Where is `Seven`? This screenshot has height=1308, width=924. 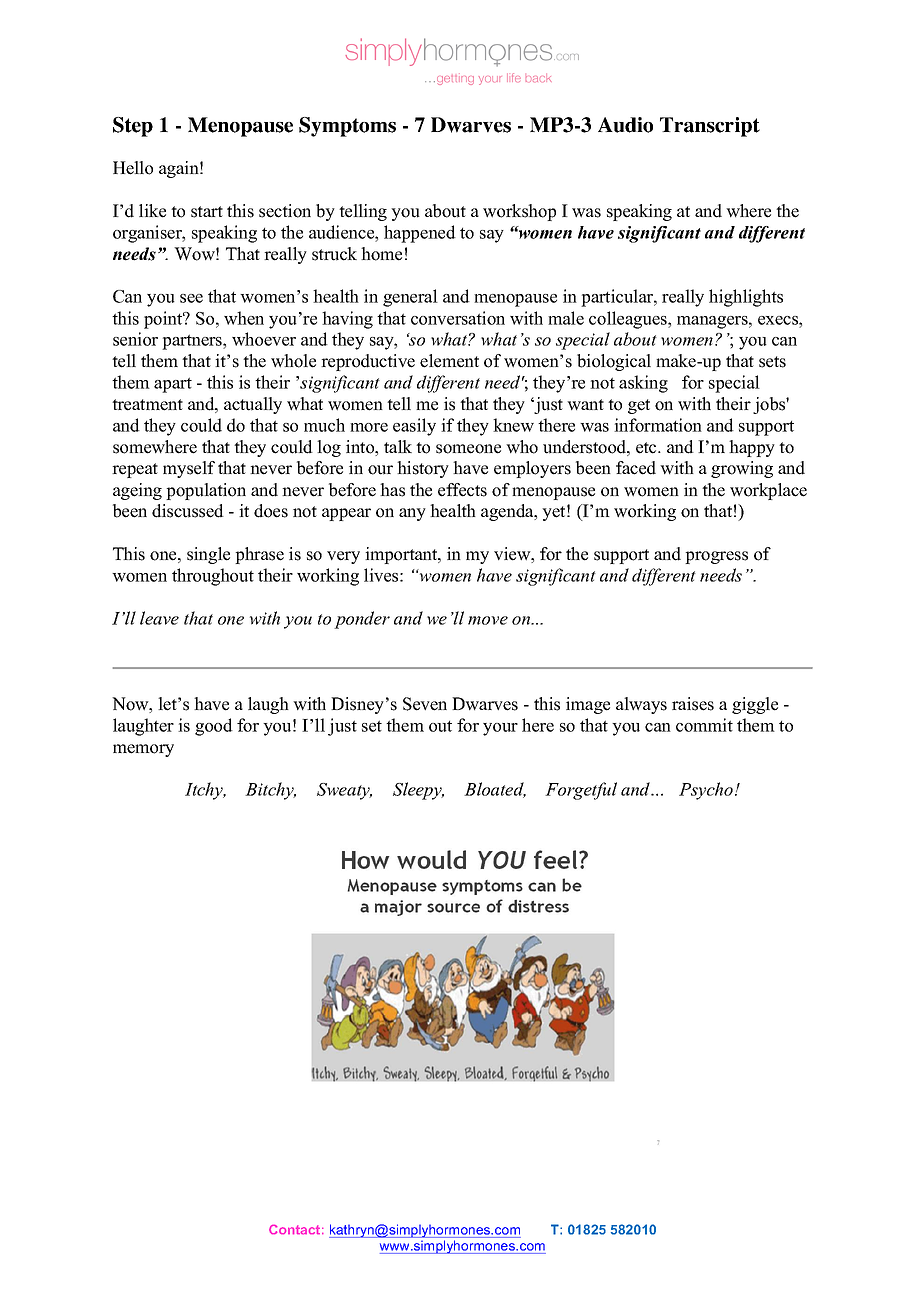 Seven is located at coordinates (425, 704).
